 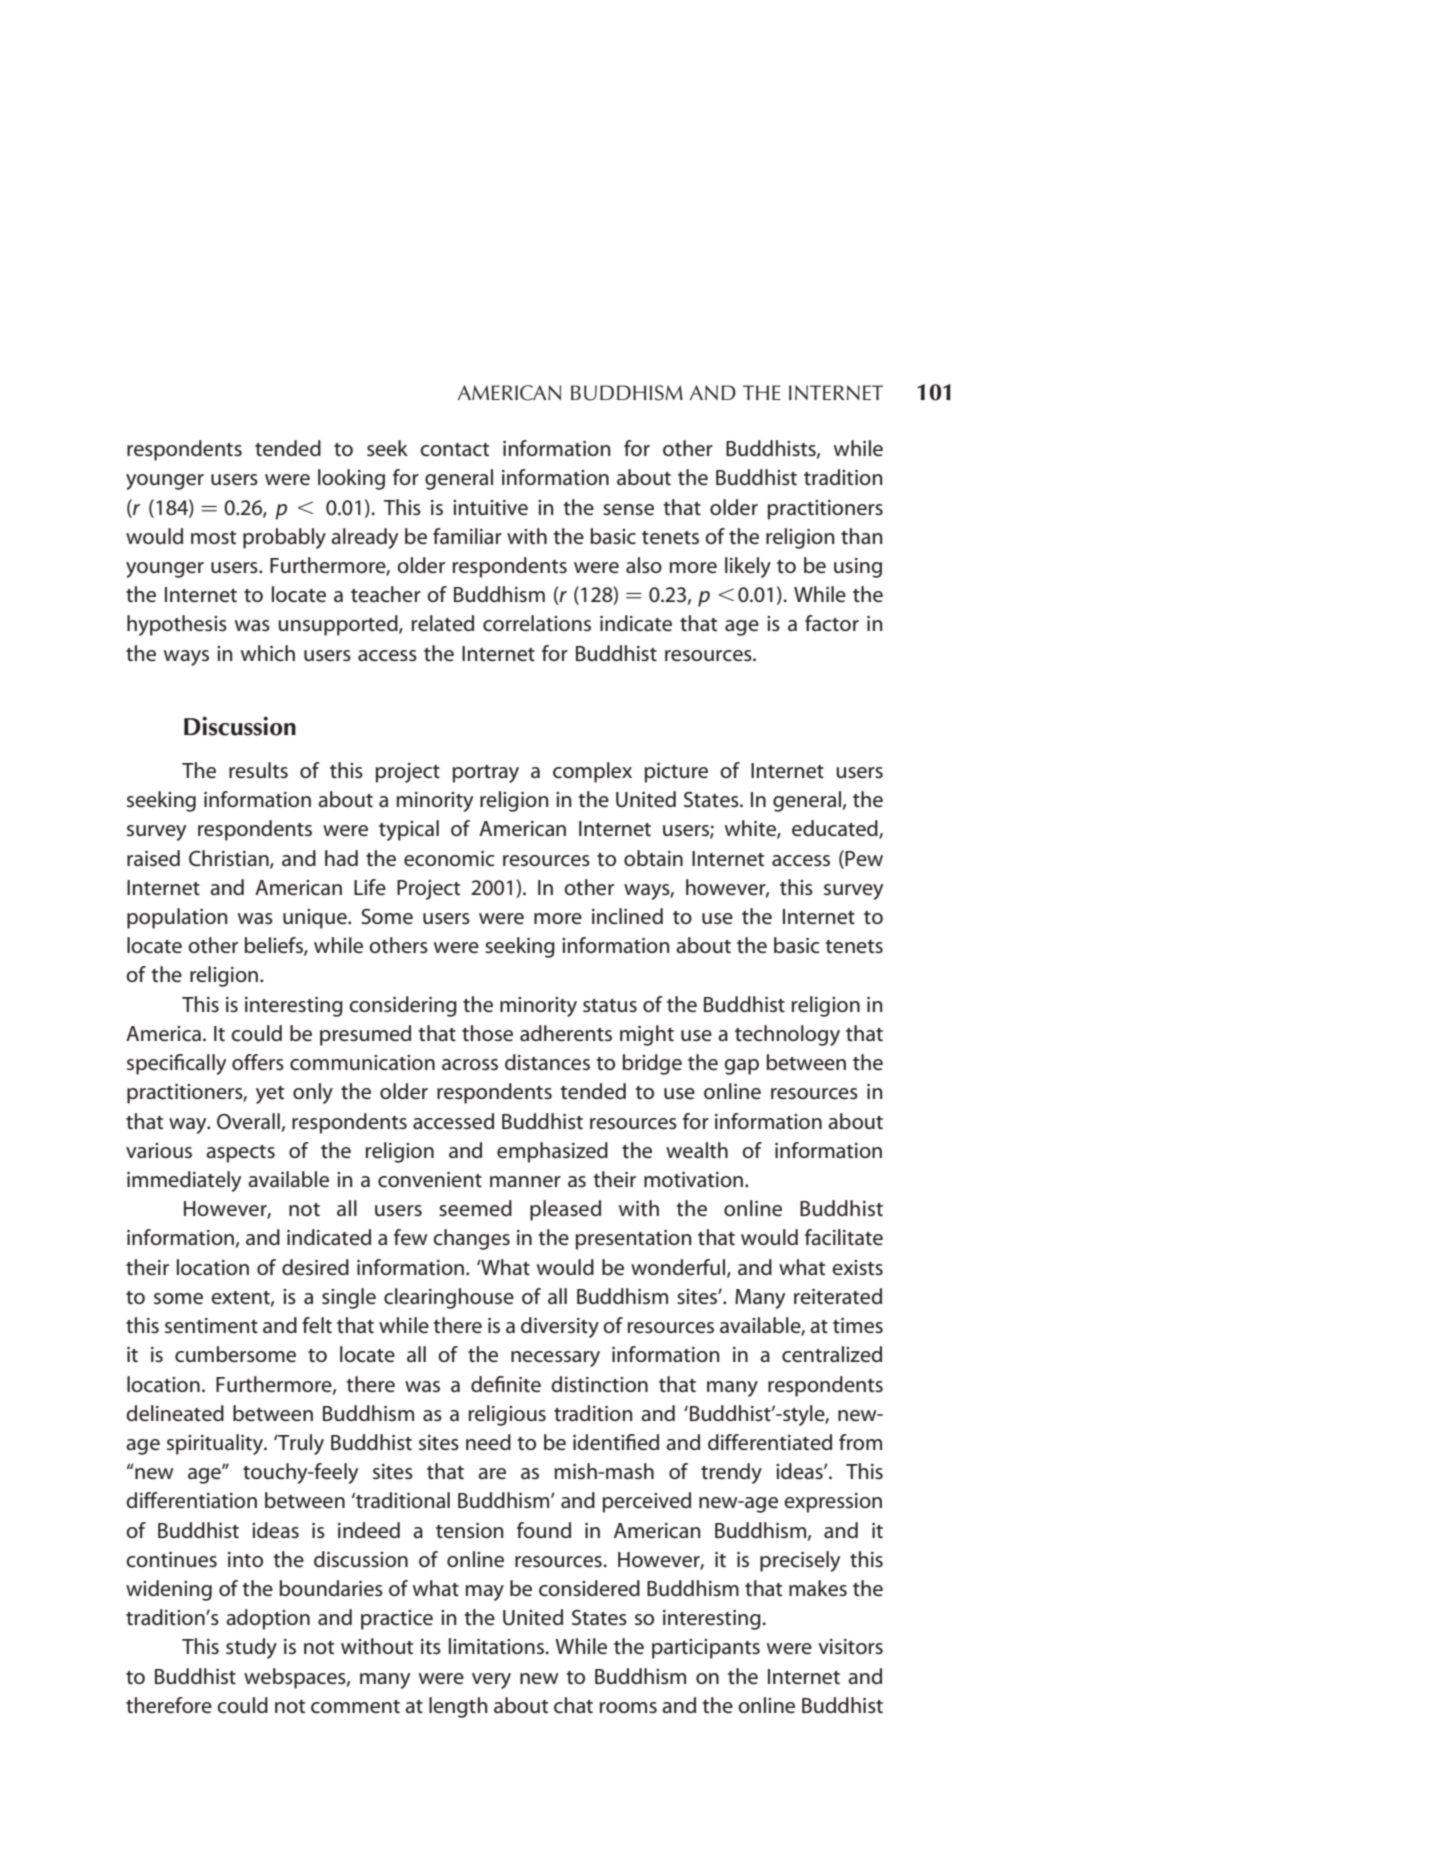 What do you see at coordinates (258, 1062) in the image?
I see `offers` at bounding box center [258, 1062].
